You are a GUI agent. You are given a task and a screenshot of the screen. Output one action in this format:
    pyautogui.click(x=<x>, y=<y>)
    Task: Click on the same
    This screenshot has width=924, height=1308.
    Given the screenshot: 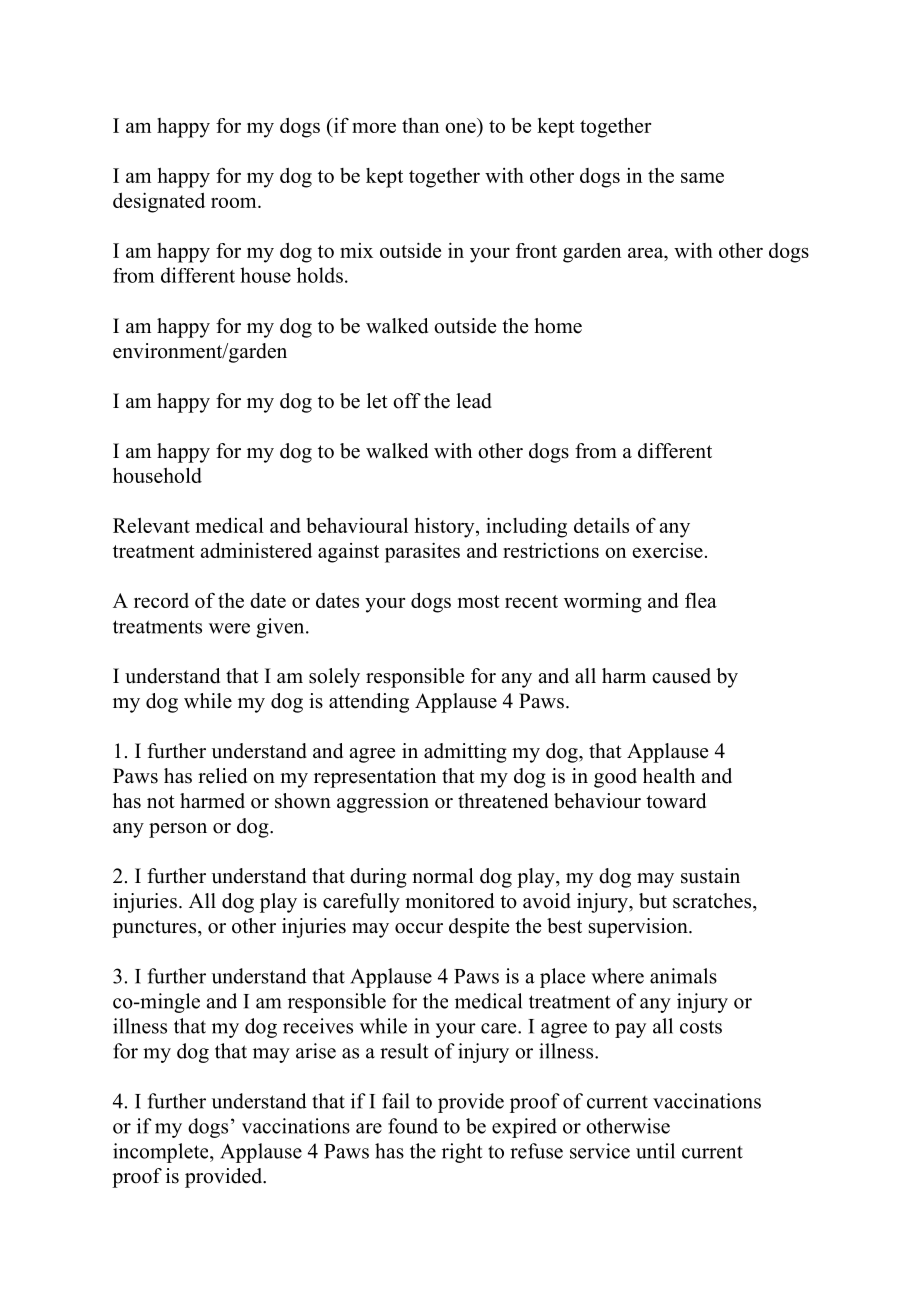 What is the action you would take?
    pyautogui.click(x=702, y=178)
